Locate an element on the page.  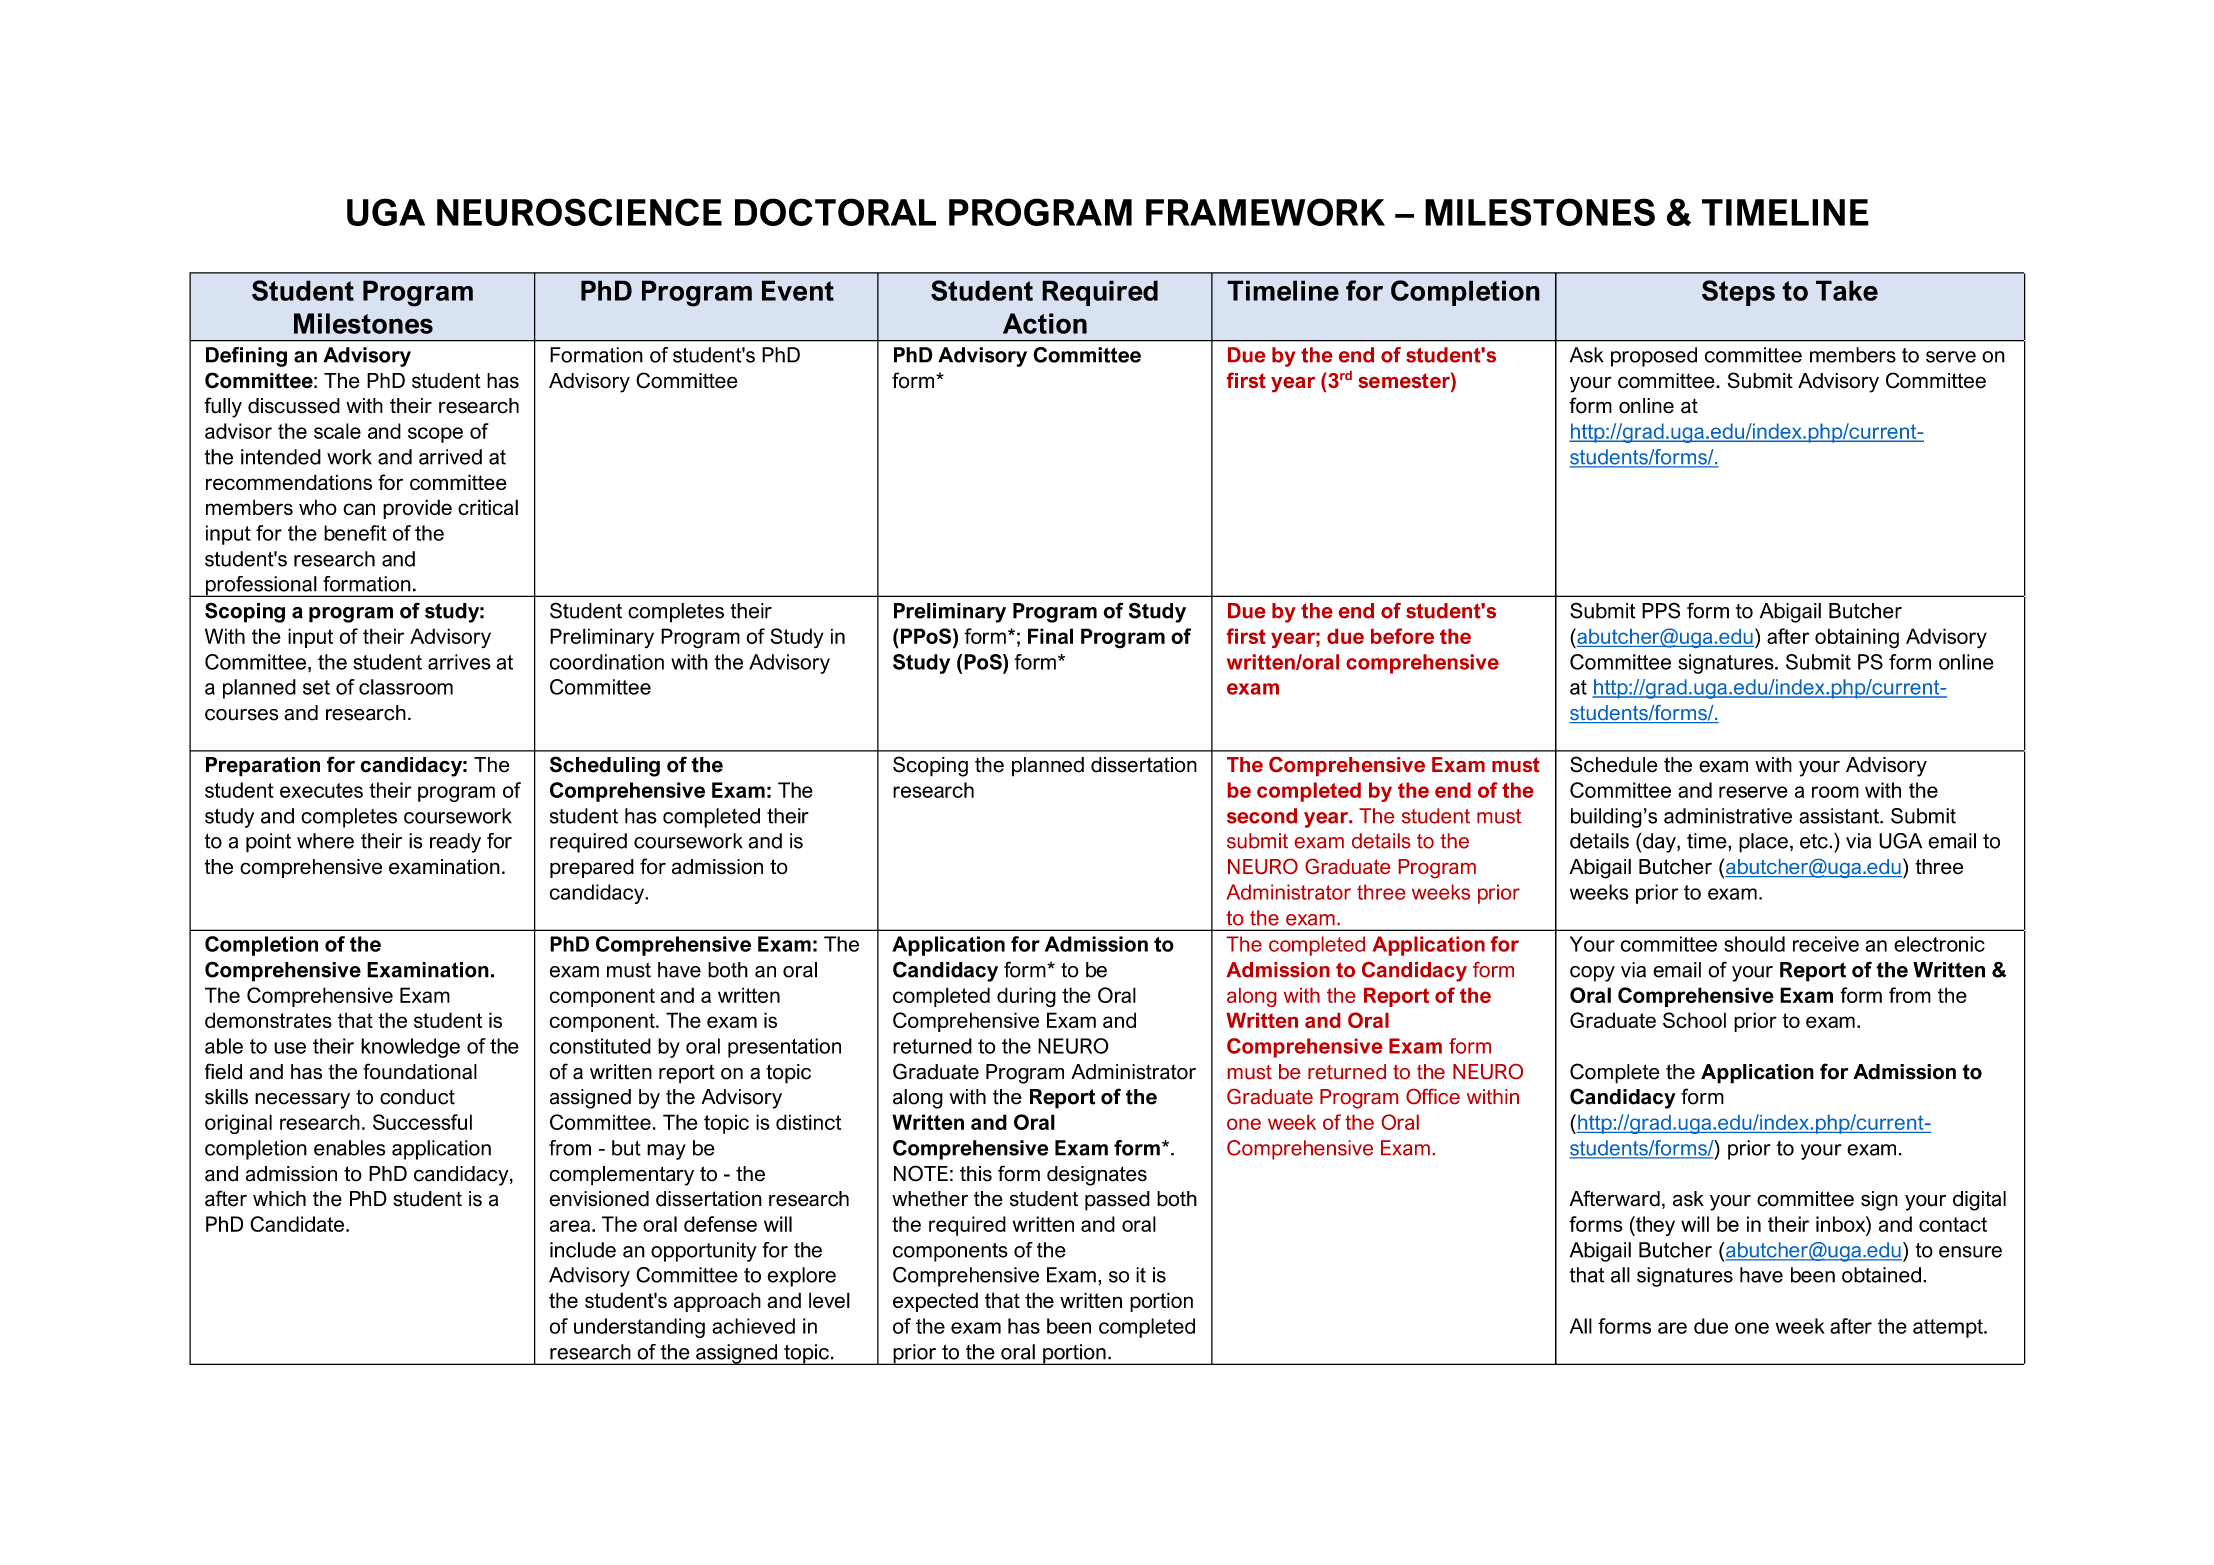
Defining is located at coordinates (246, 357).
